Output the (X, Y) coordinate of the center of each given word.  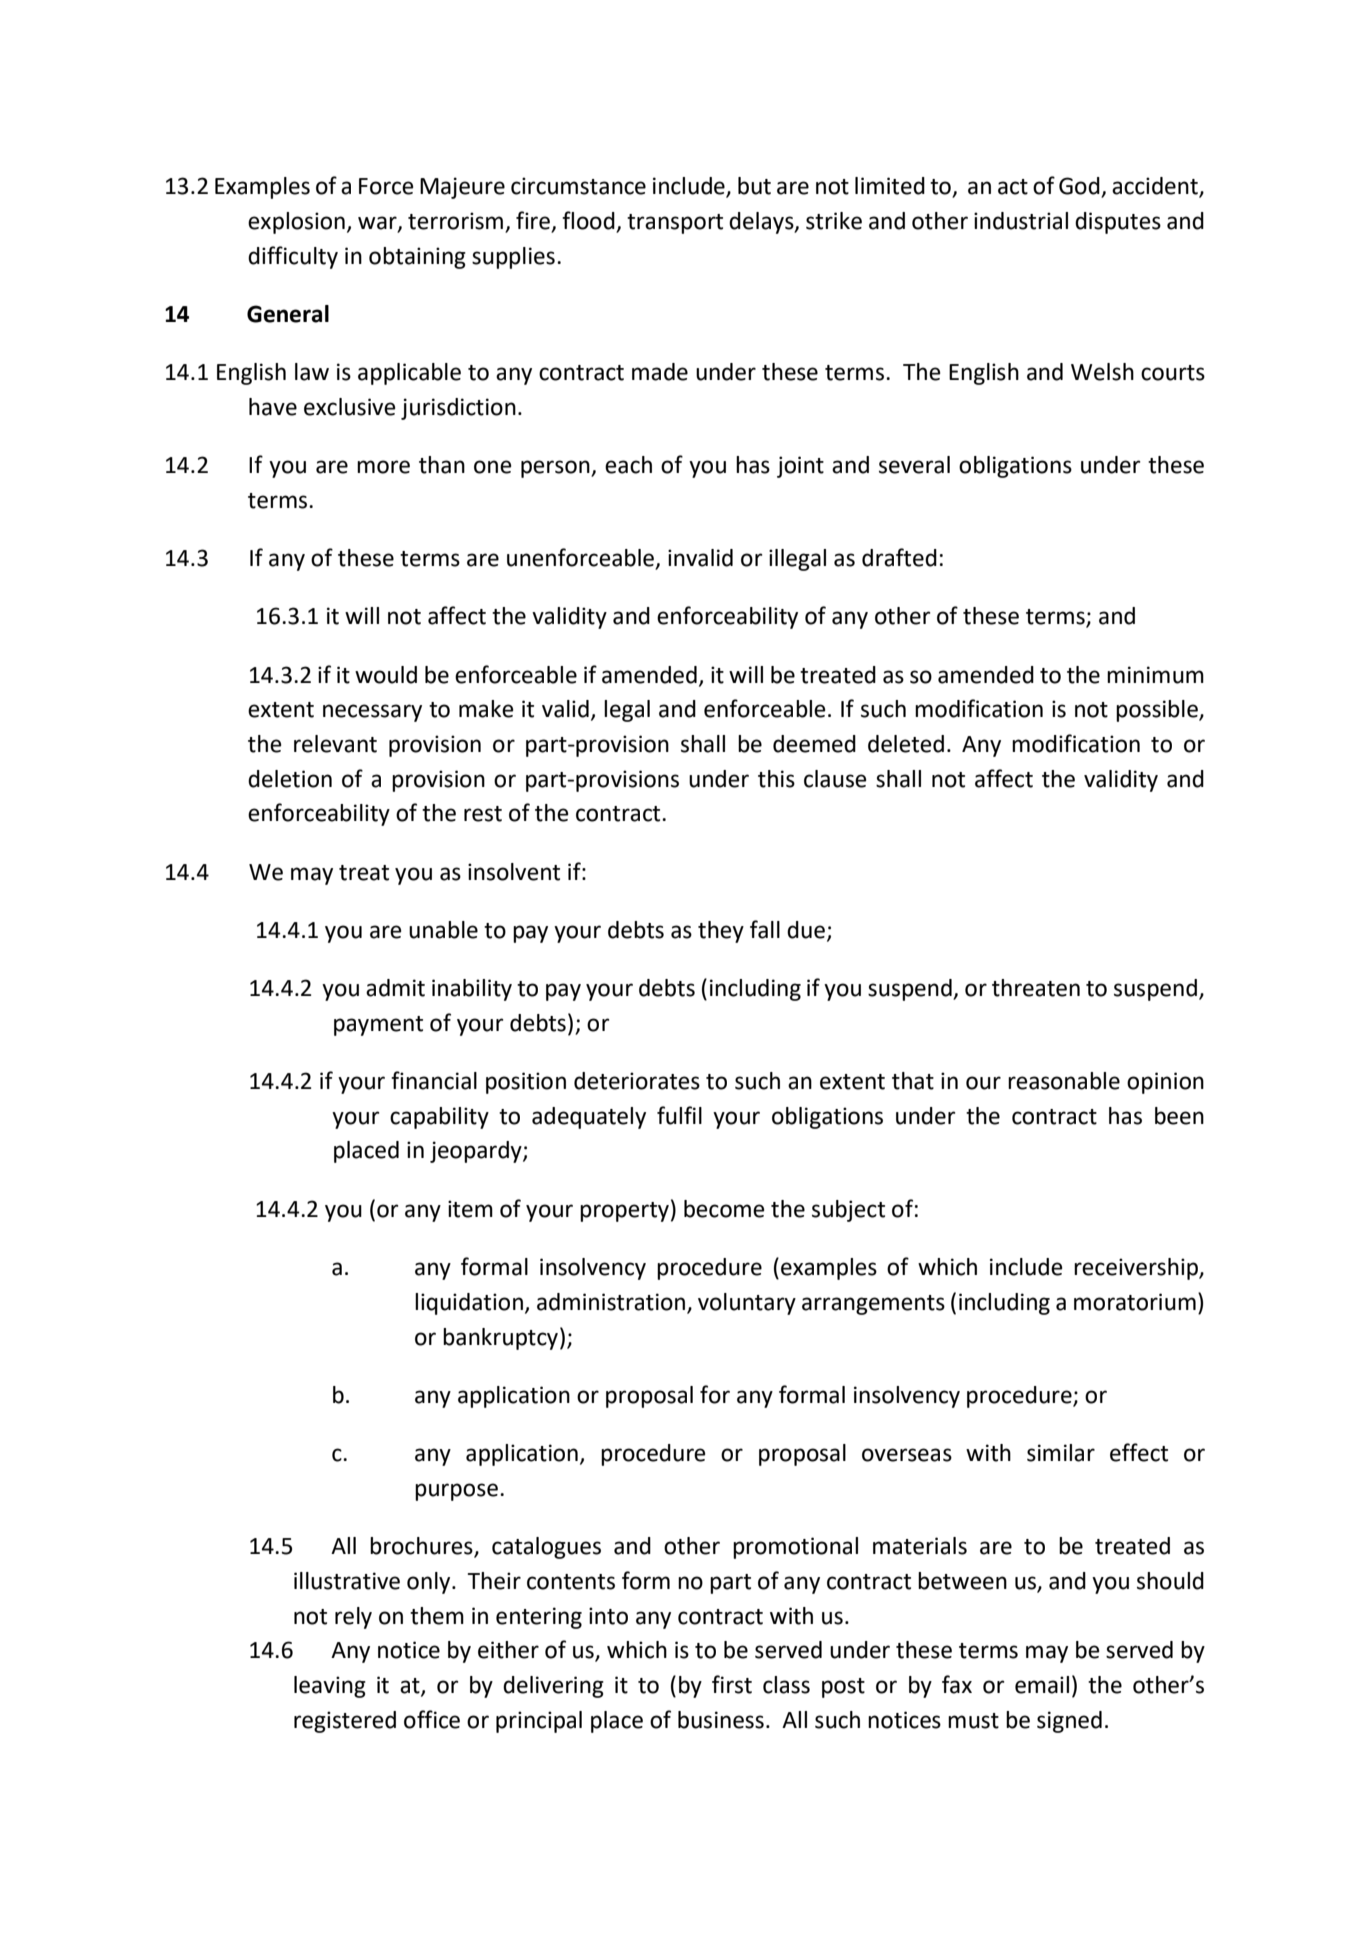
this (776, 779)
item (470, 1209)
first (732, 1684)
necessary (372, 713)
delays (762, 223)
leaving (330, 1687)
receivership (1137, 1269)
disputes (1118, 223)
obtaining (417, 258)
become (724, 1209)
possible (1158, 711)
